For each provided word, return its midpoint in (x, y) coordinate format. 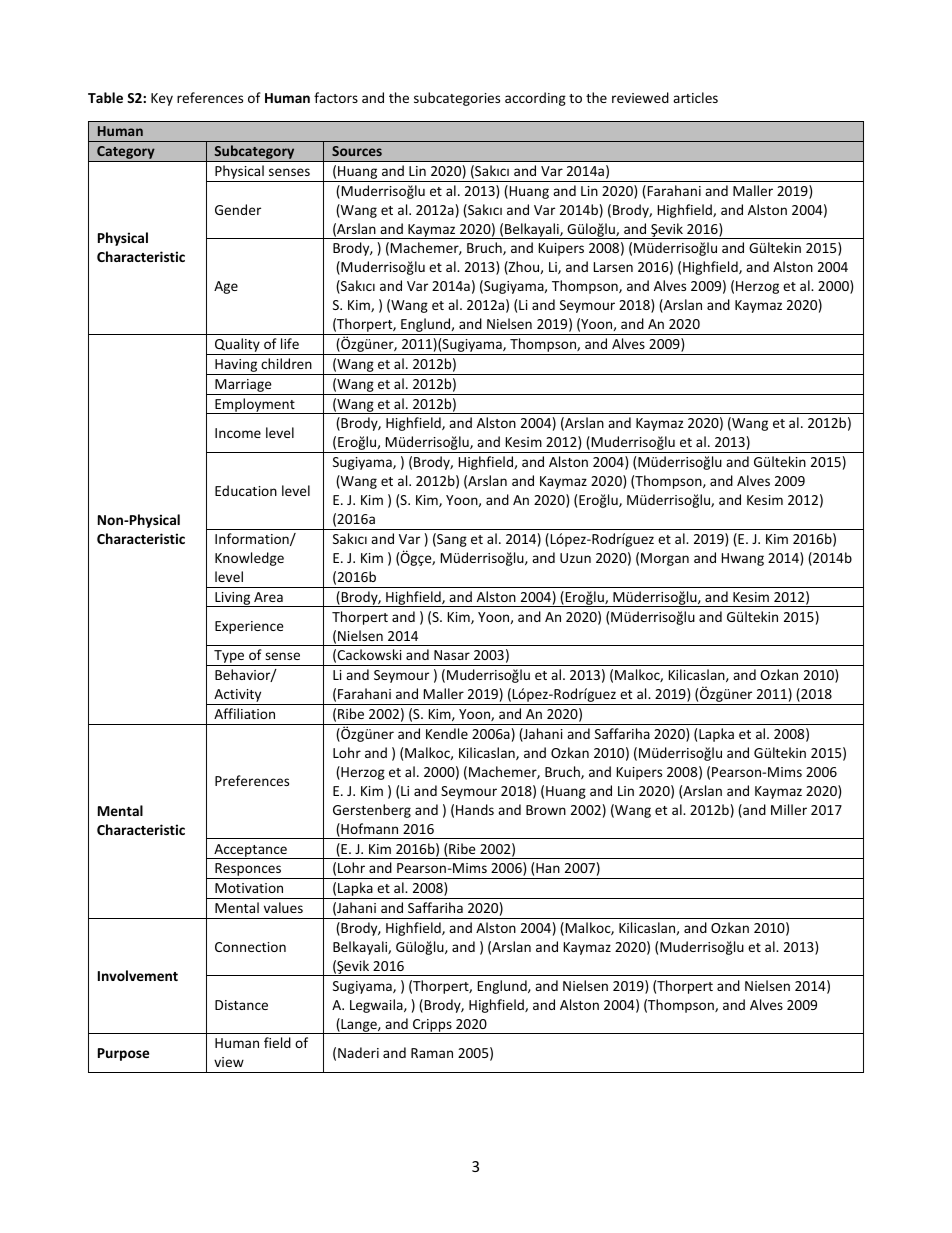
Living (233, 599)
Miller (789, 809)
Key (162, 99)
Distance (241, 1005)
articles (695, 97)
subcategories (457, 99)
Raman (432, 1053)
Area (268, 597)
